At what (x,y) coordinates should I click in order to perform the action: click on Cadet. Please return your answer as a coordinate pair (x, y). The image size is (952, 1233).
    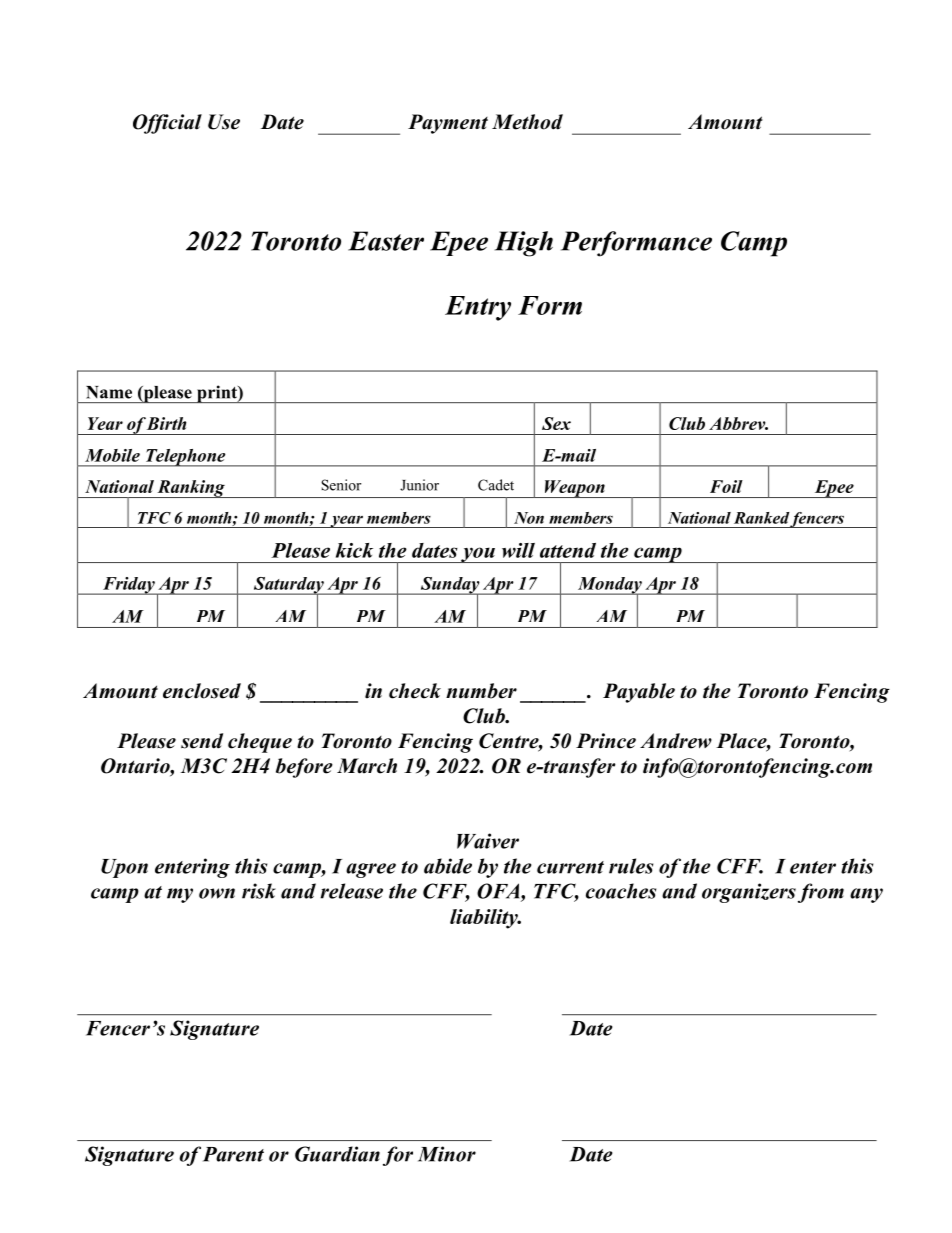
    Looking at the image, I should click on (496, 485).
